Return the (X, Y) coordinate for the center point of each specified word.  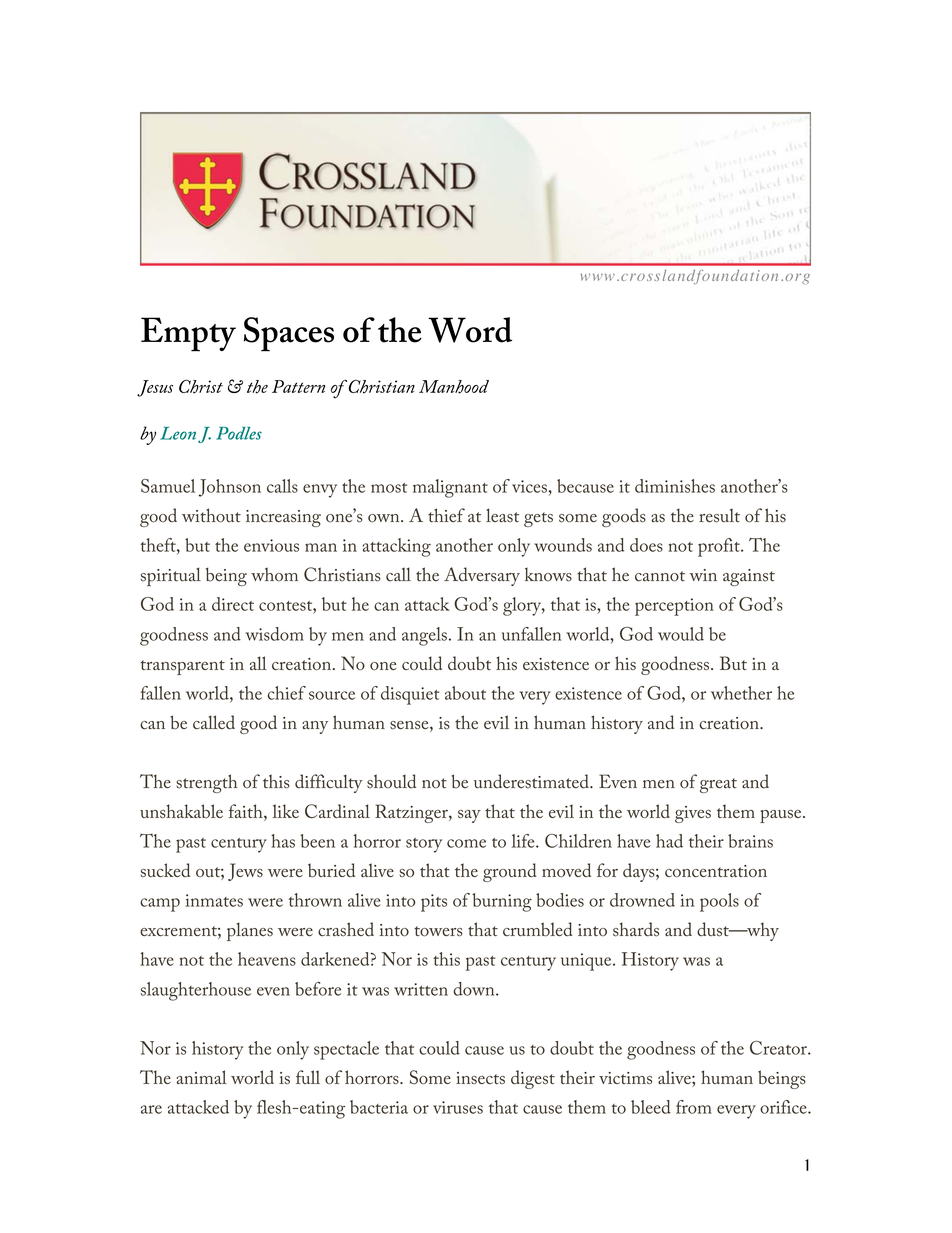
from (694, 1107)
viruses (458, 1107)
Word (470, 330)
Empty (188, 334)
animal (201, 1077)
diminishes (675, 486)
